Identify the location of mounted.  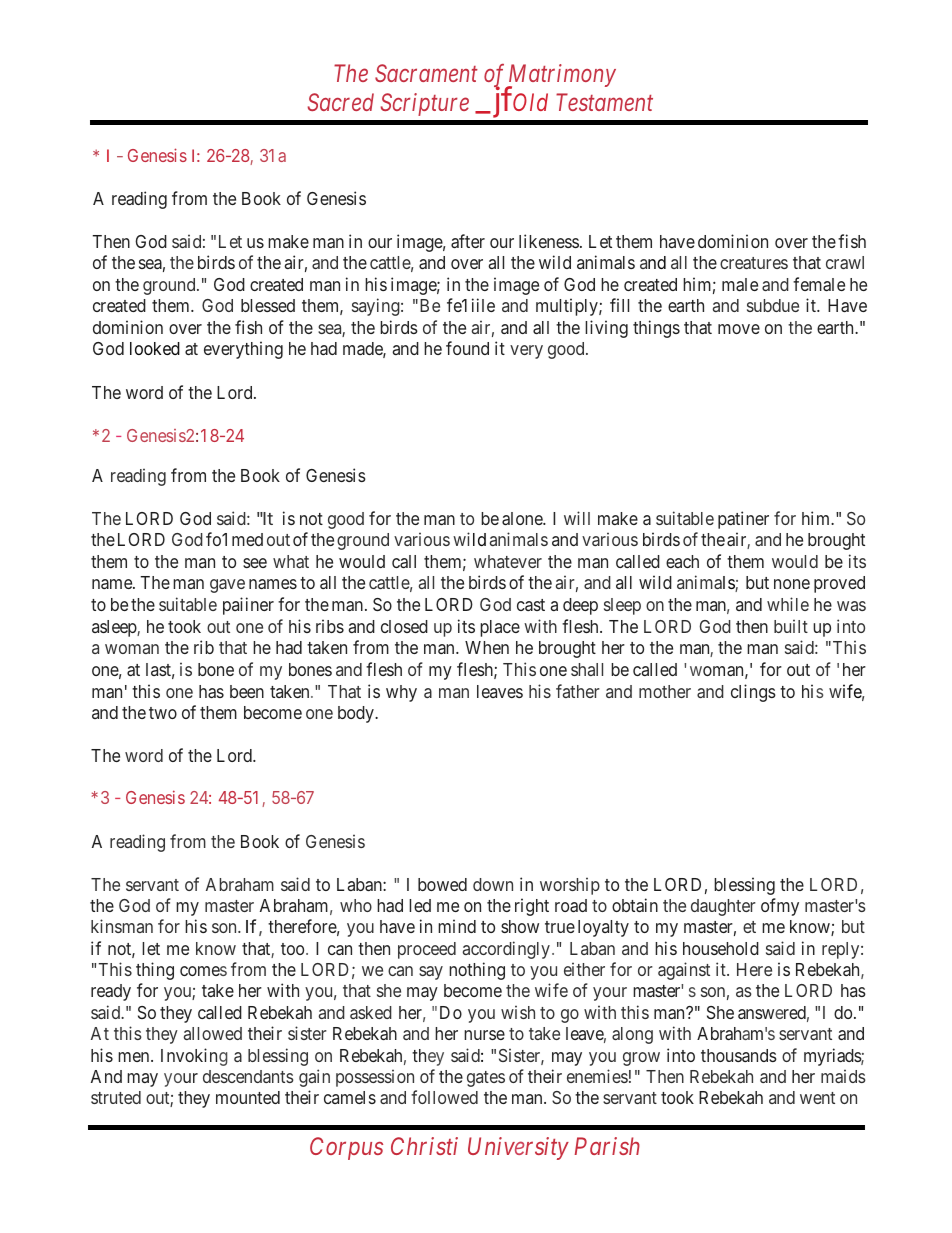
(248, 1097).
